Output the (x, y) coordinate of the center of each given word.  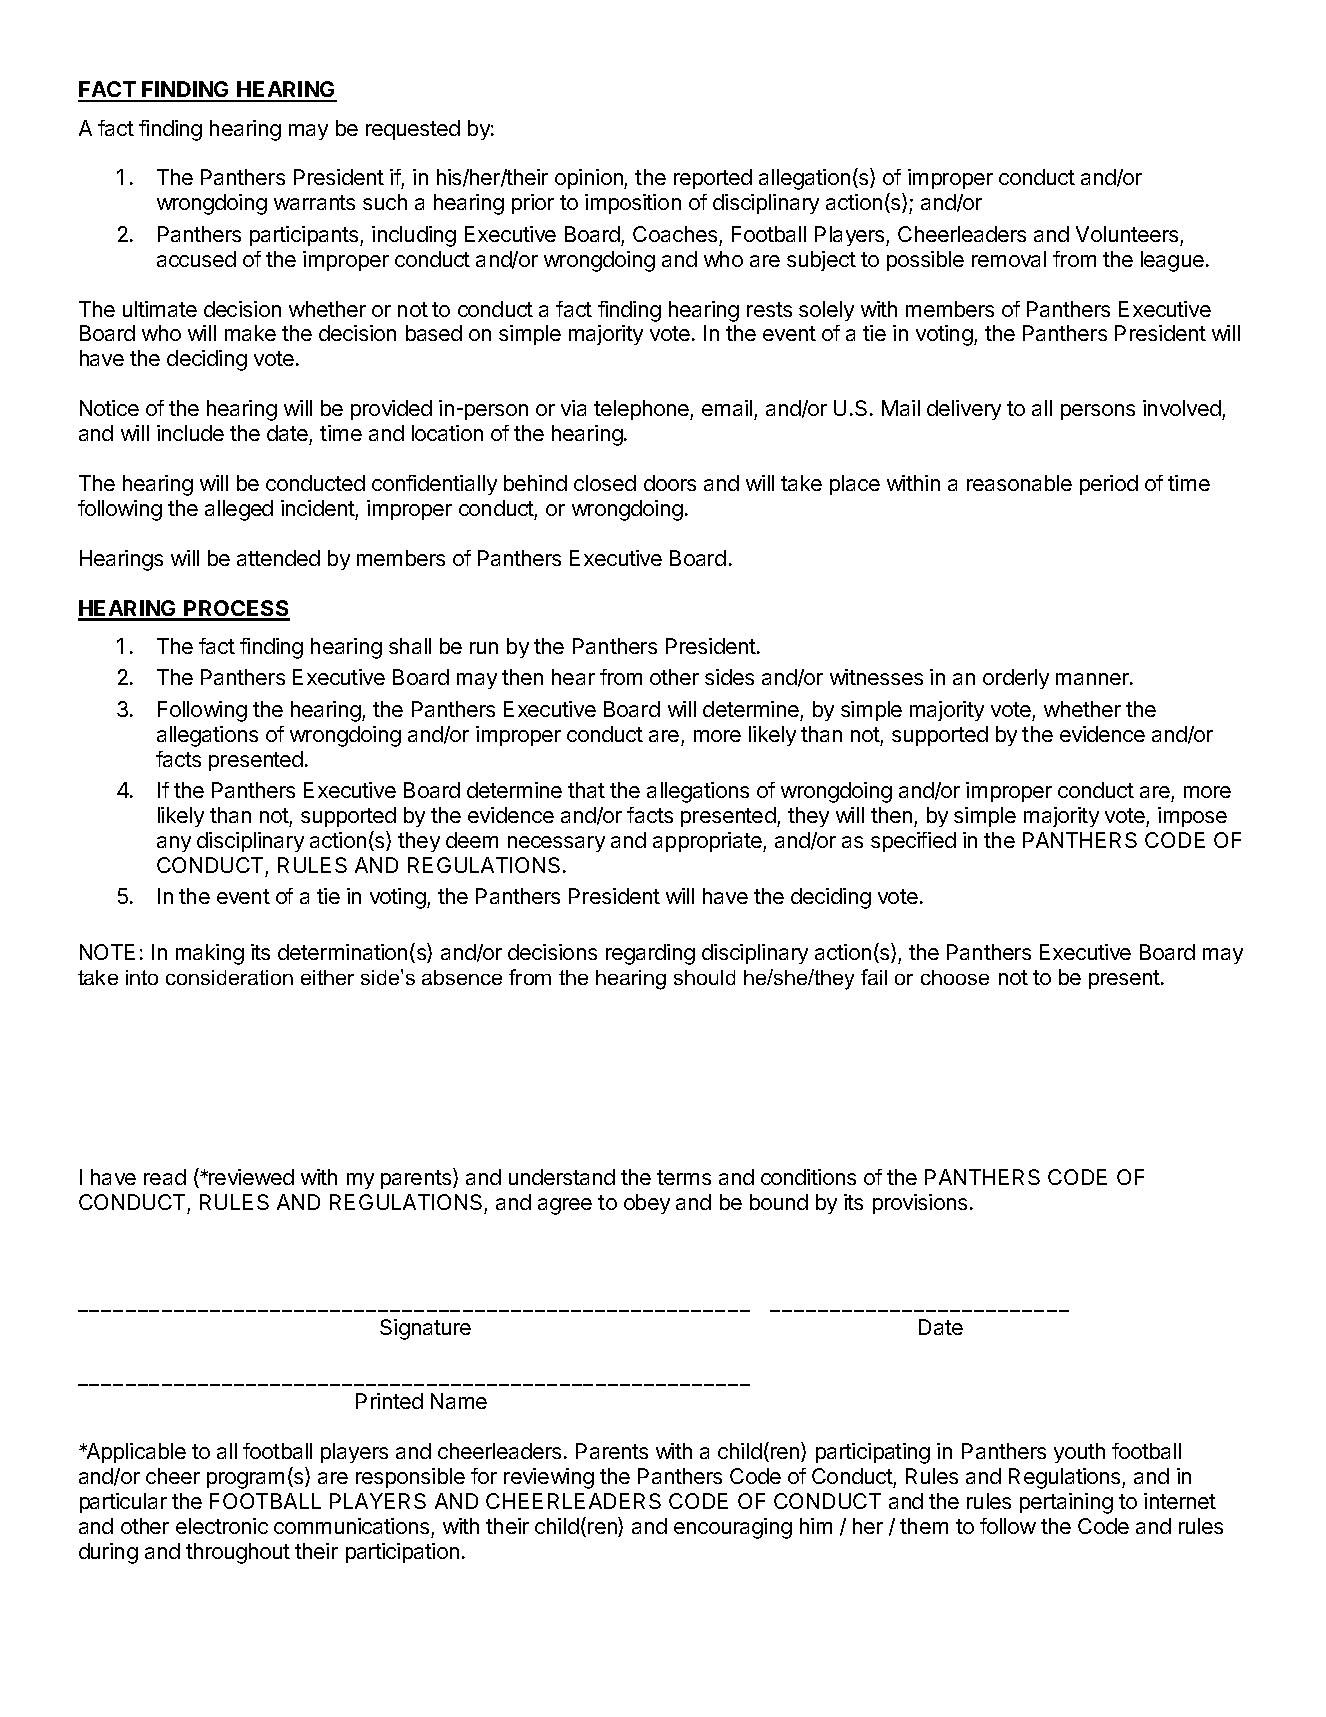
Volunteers (1127, 234)
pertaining (1066, 1503)
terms (684, 1177)
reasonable (1019, 483)
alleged (239, 510)
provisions (920, 1204)
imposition (633, 204)
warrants (314, 202)
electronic (222, 1526)
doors (670, 483)
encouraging (733, 1528)
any (174, 844)
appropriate (708, 842)
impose (1192, 817)
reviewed (250, 1177)
